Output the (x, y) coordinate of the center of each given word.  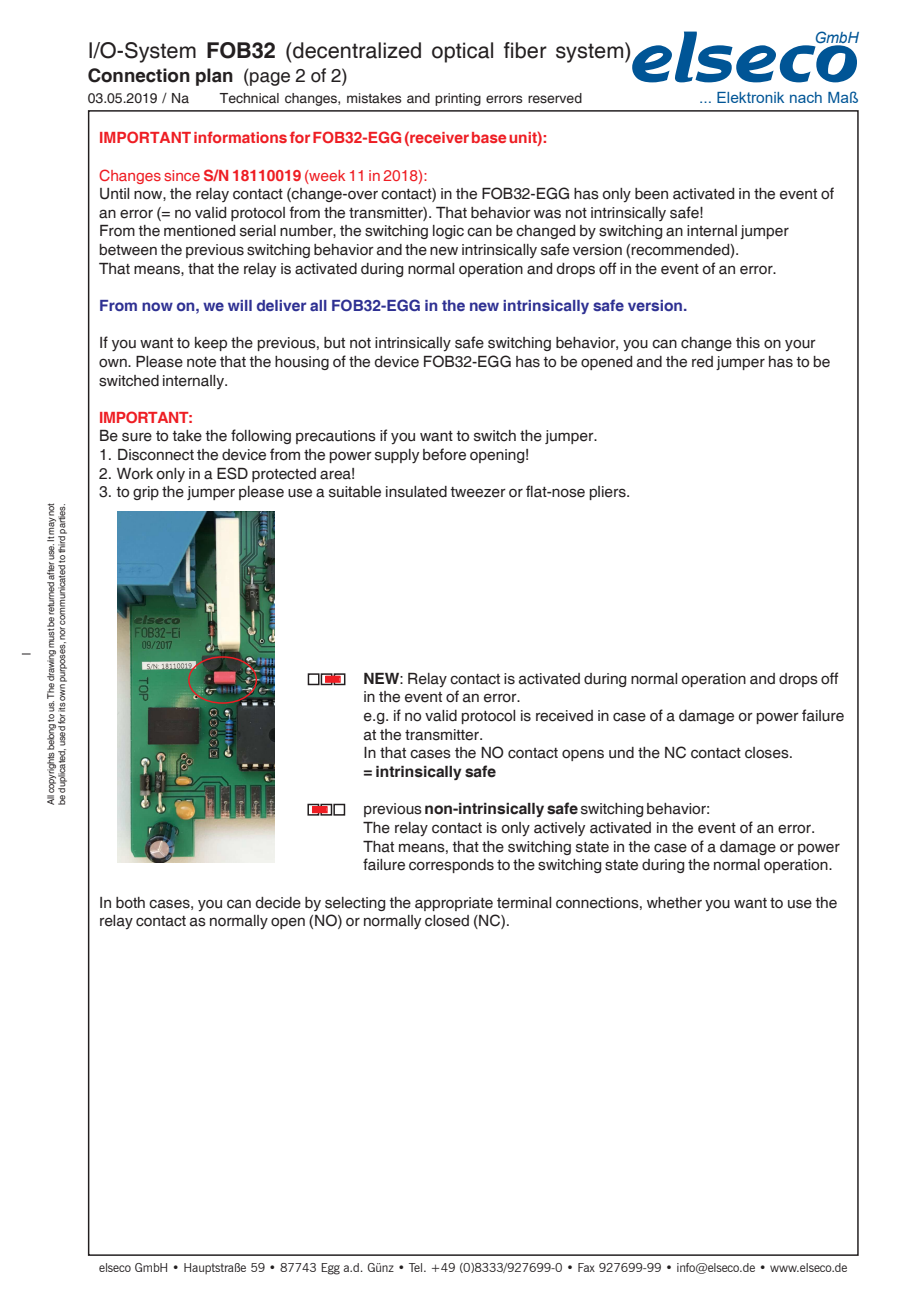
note (201, 362)
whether (674, 903)
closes (768, 753)
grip (146, 493)
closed (447, 921)
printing (458, 99)
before (444, 454)
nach (806, 97)
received (564, 716)
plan (214, 77)
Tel (417, 1267)
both (130, 903)
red (702, 362)
